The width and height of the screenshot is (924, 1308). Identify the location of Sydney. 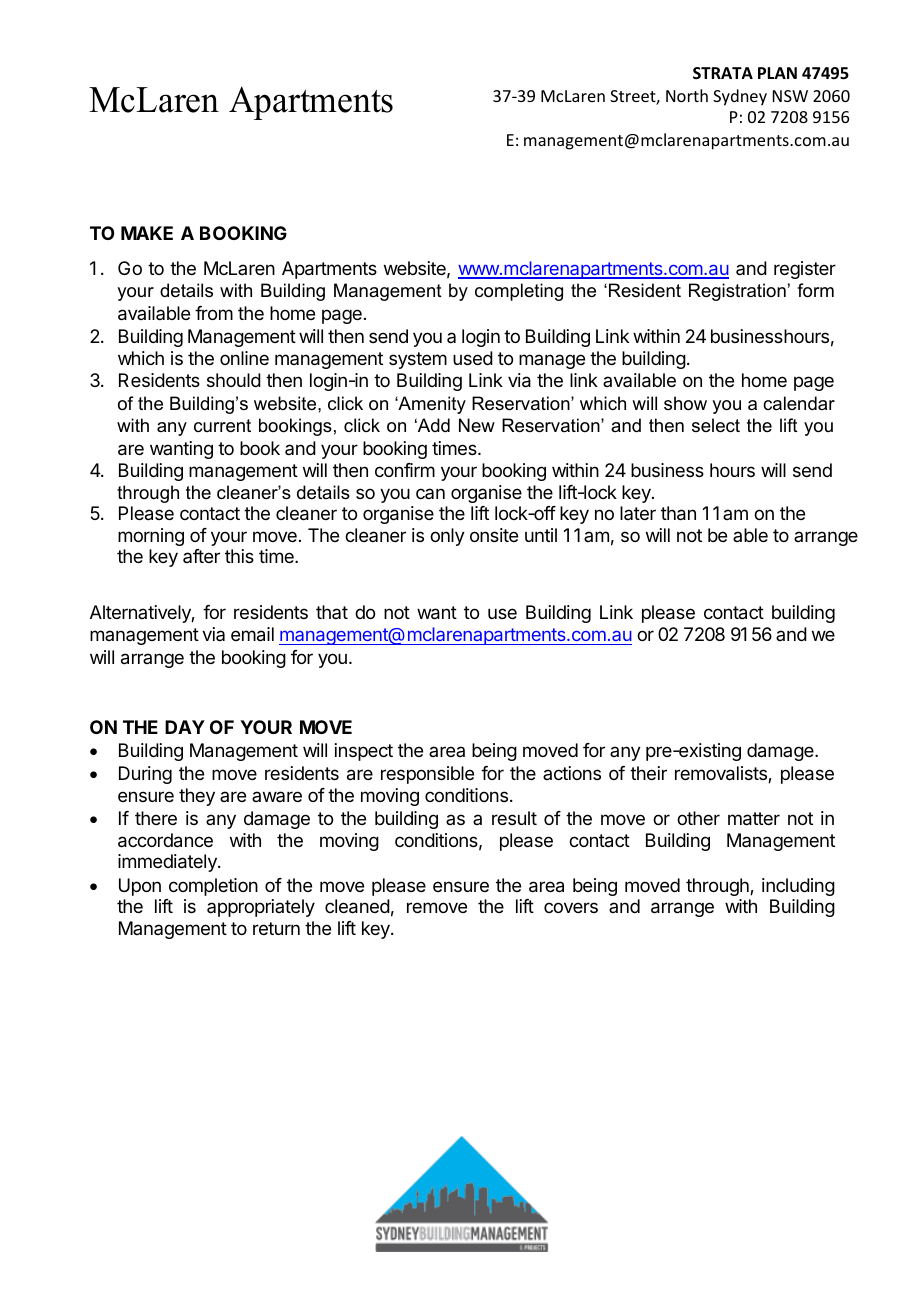
(740, 97).
